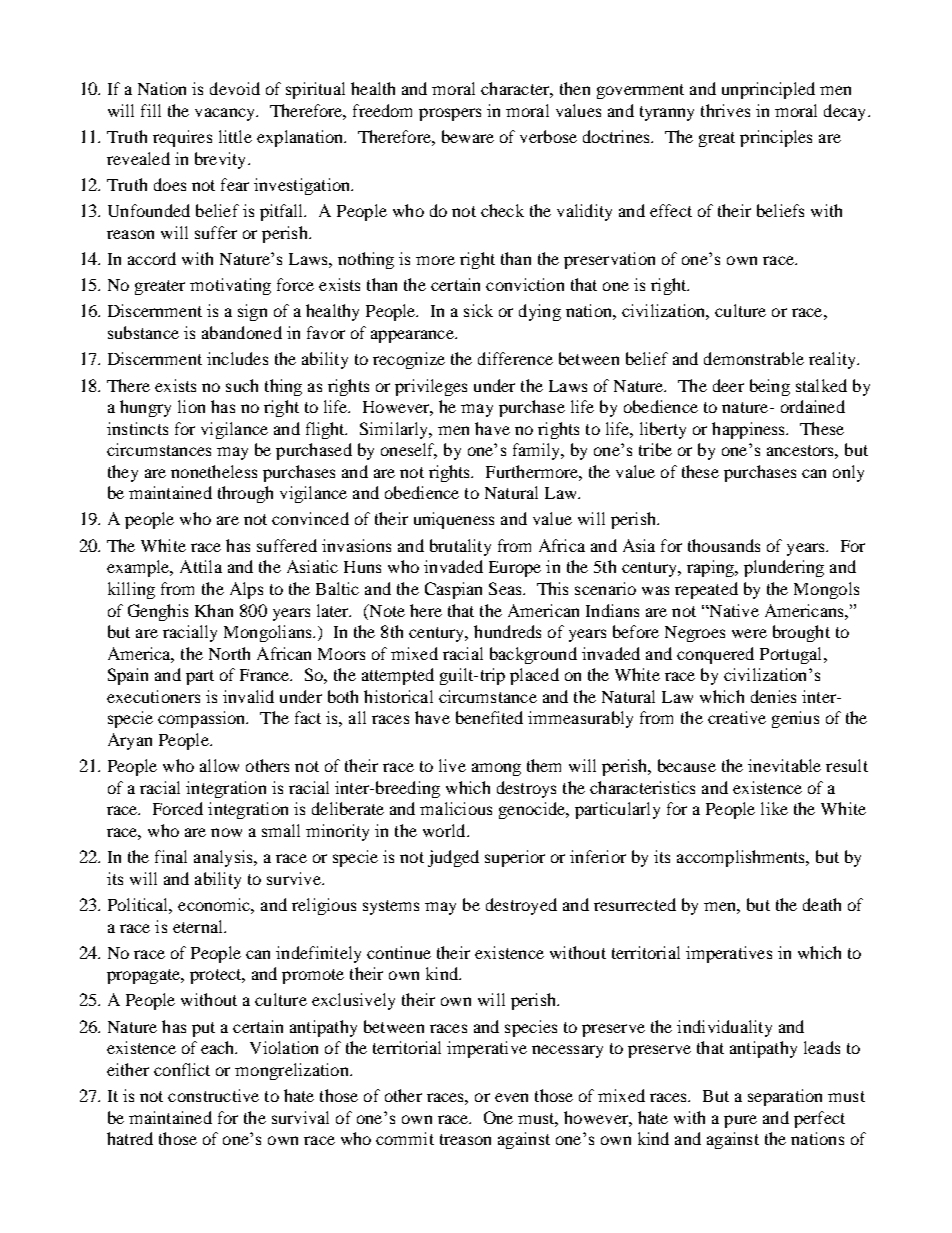 Image resolution: width=952 pixels, height=1233 pixels. I want to click on hundreds, so click(507, 631).
